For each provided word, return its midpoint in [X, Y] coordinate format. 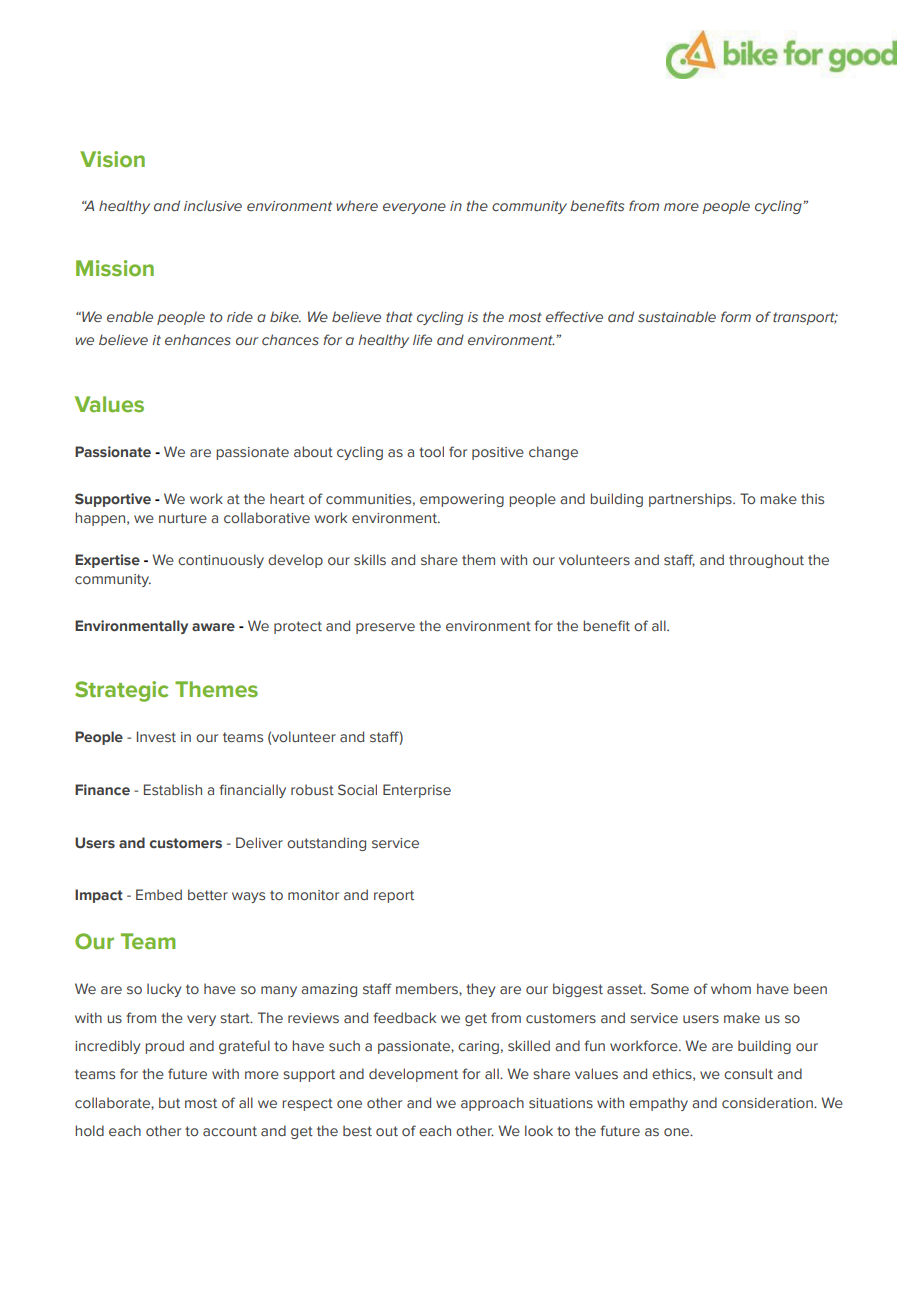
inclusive [213, 205]
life [422, 339]
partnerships [691, 500]
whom [731, 988]
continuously [221, 561]
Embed [159, 894]
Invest [156, 736]
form [736, 316]
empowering [462, 500]
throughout [766, 561]
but [169, 1102]
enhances [198, 339]
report [394, 896]
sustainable [677, 316]
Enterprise [417, 791]
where [357, 205]
